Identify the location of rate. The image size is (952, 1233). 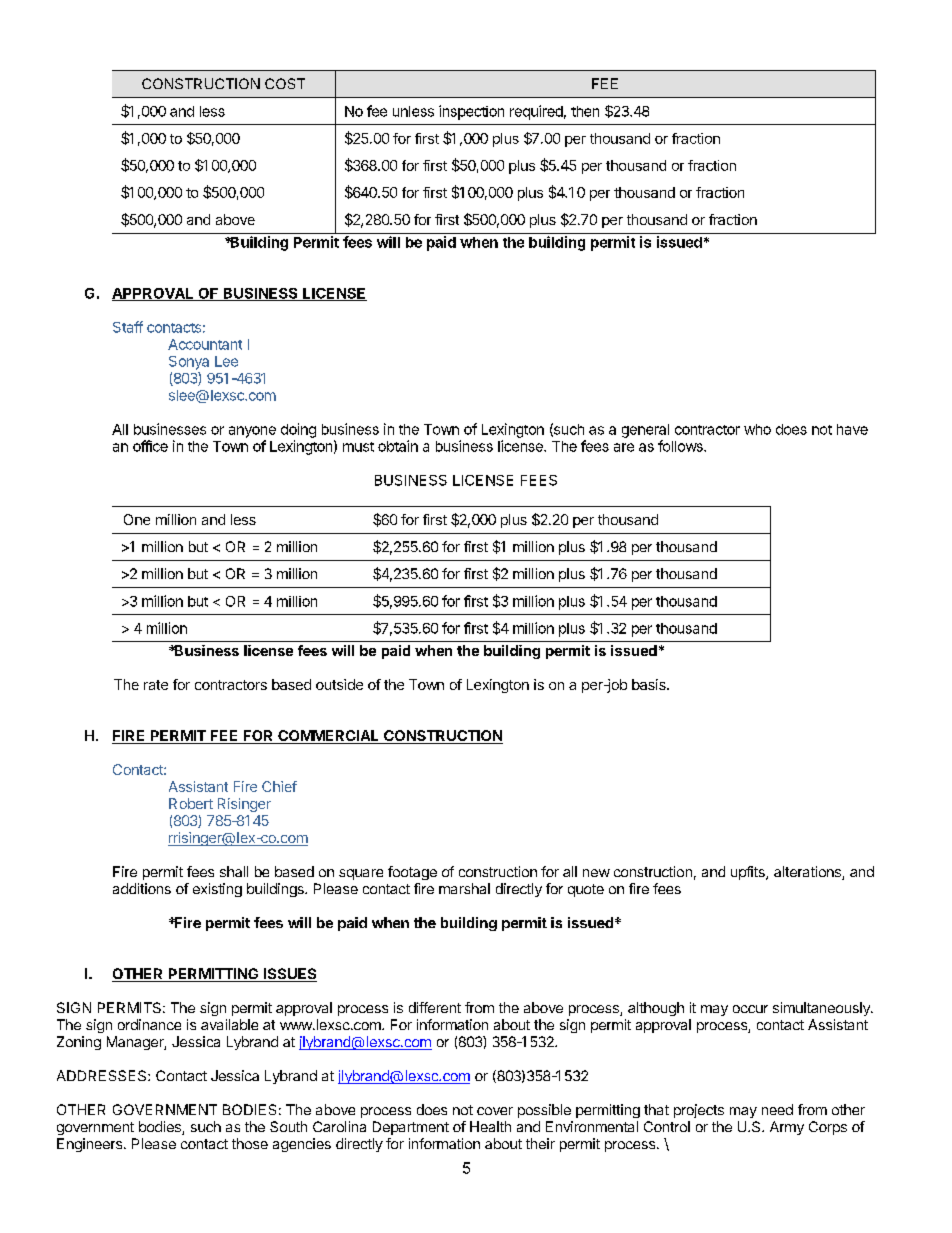
(156, 685).
